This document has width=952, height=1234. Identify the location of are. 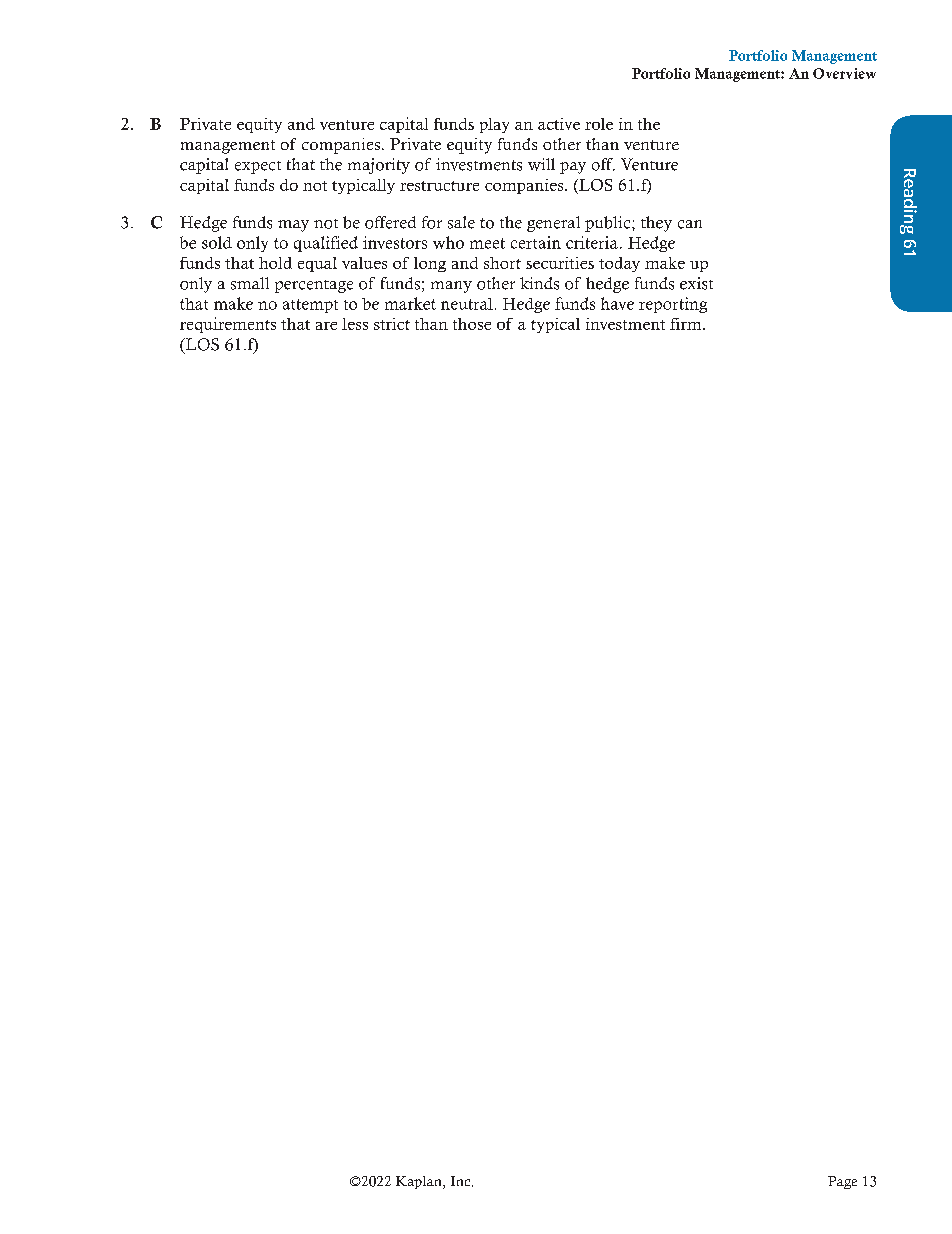
(326, 326).
